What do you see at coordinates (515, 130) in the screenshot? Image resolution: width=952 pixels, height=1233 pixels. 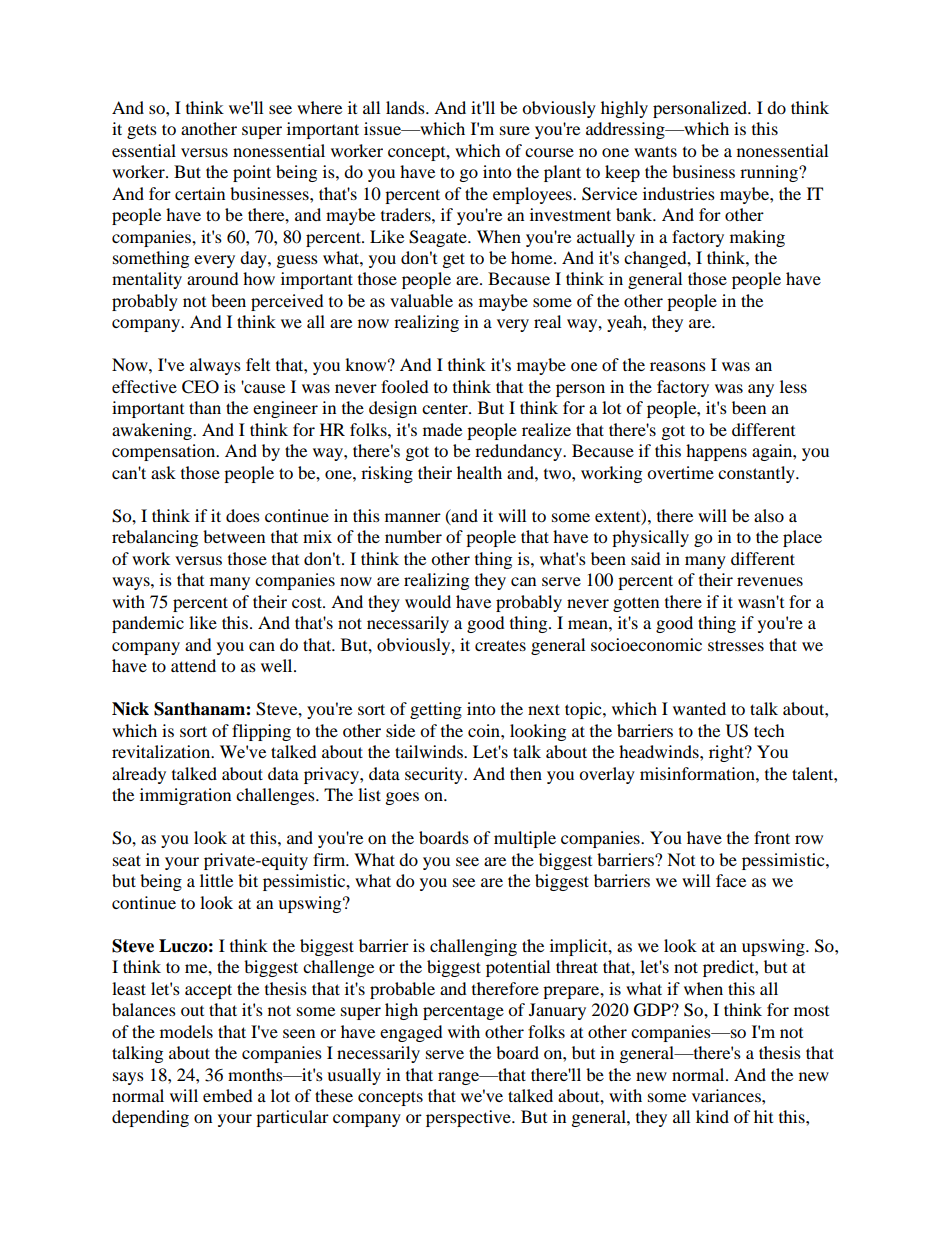 I see `sure` at bounding box center [515, 130].
